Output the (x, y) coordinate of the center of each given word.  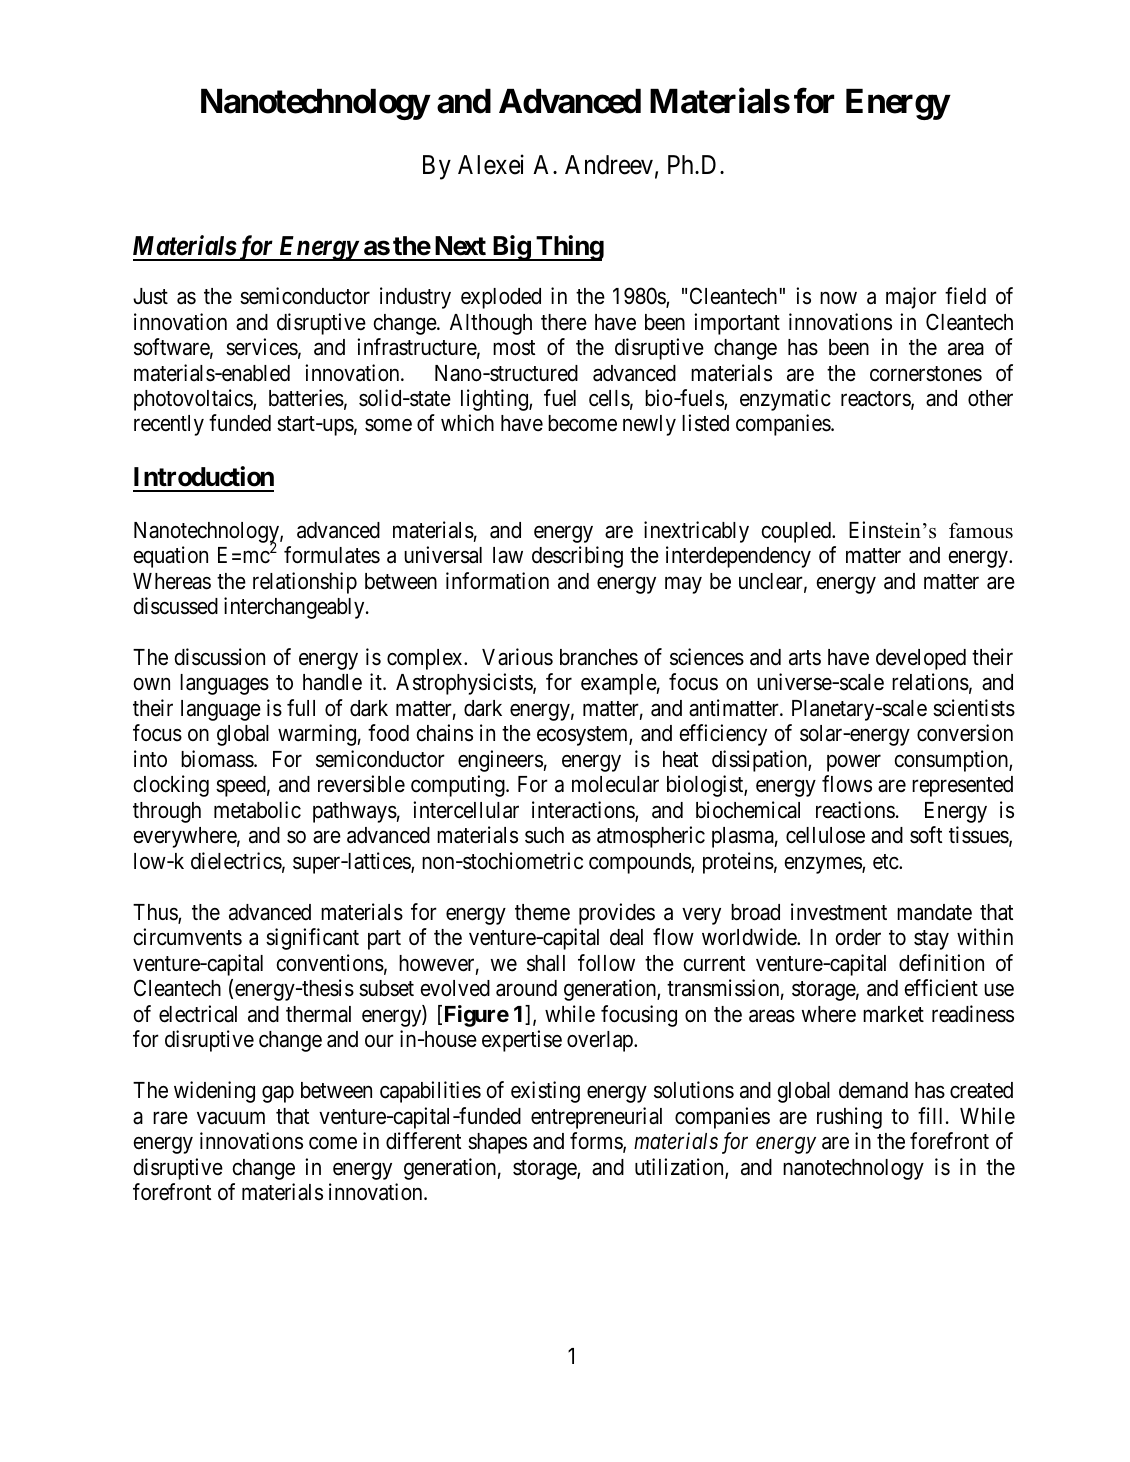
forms (597, 1142)
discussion (220, 657)
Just (150, 296)
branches (599, 657)
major (911, 298)
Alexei (491, 164)
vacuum (231, 1118)
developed (921, 659)
